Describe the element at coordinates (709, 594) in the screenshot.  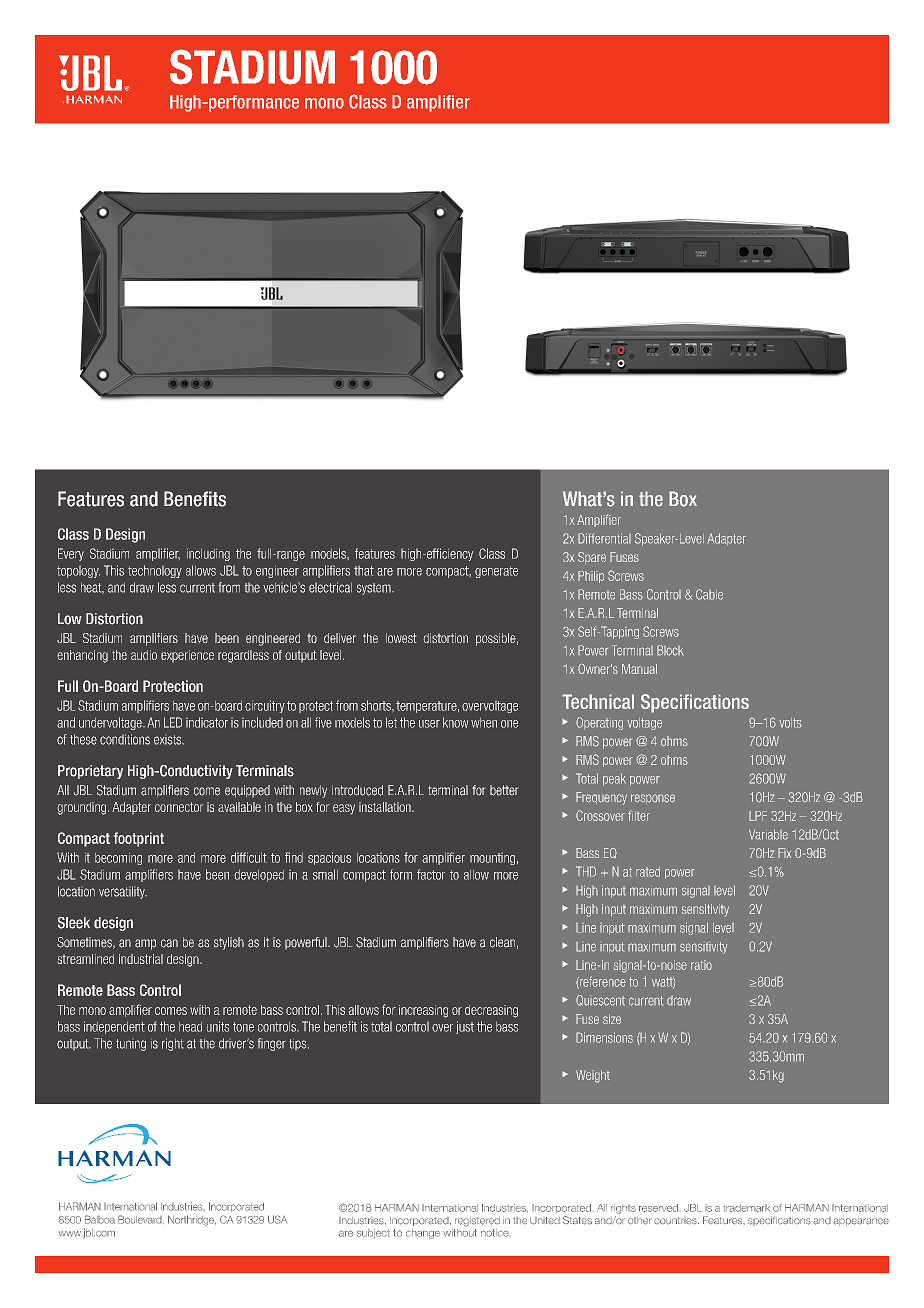
I see `Cable` at that location.
